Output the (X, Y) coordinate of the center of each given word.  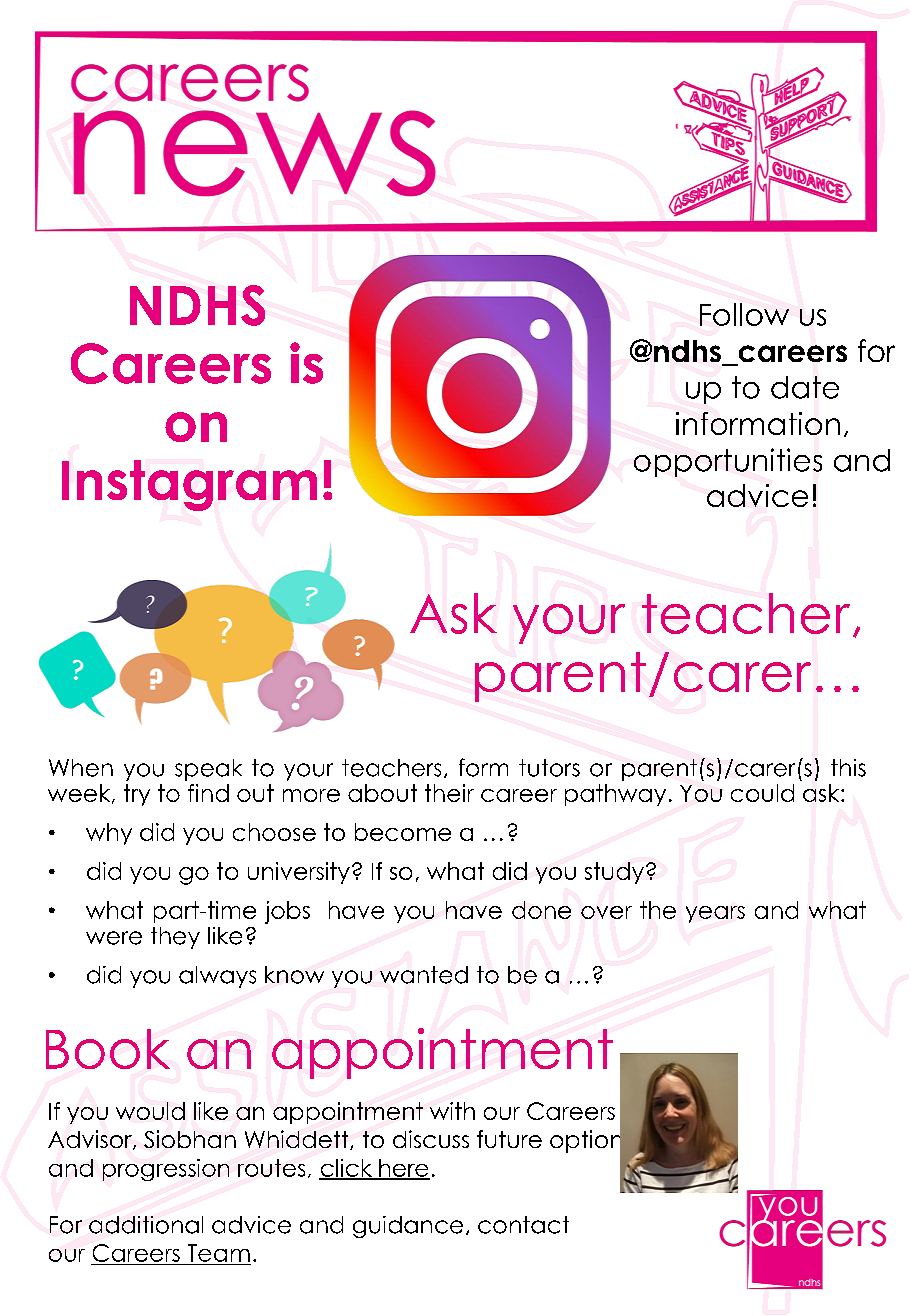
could (762, 793)
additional (146, 1225)
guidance (408, 1227)
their (449, 793)
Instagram (189, 485)
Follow (744, 314)
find (208, 793)
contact (523, 1225)
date (805, 387)
